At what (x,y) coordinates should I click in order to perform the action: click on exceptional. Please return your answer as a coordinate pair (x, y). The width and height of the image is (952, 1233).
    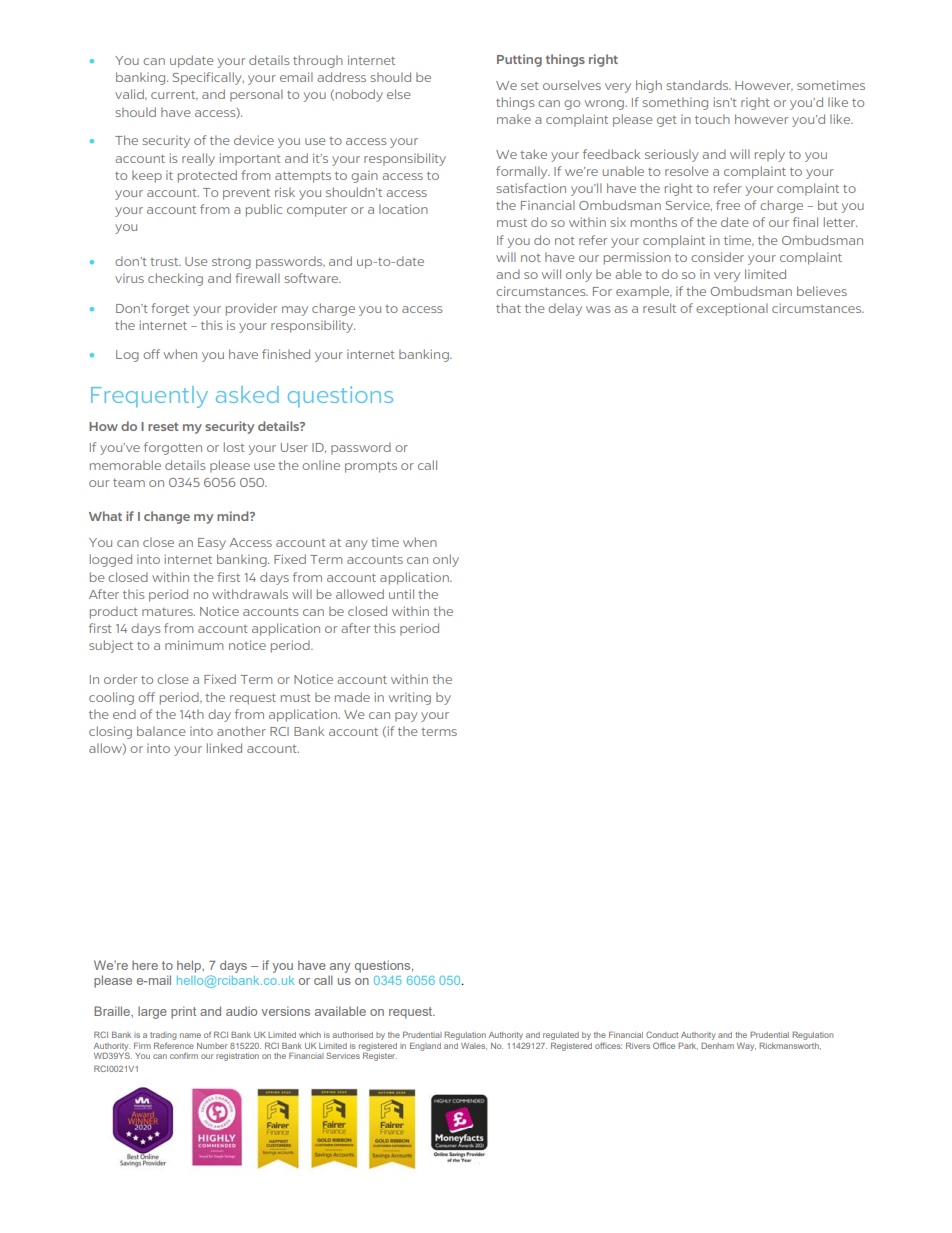
    Looking at the image, I should click on (732, 309).
